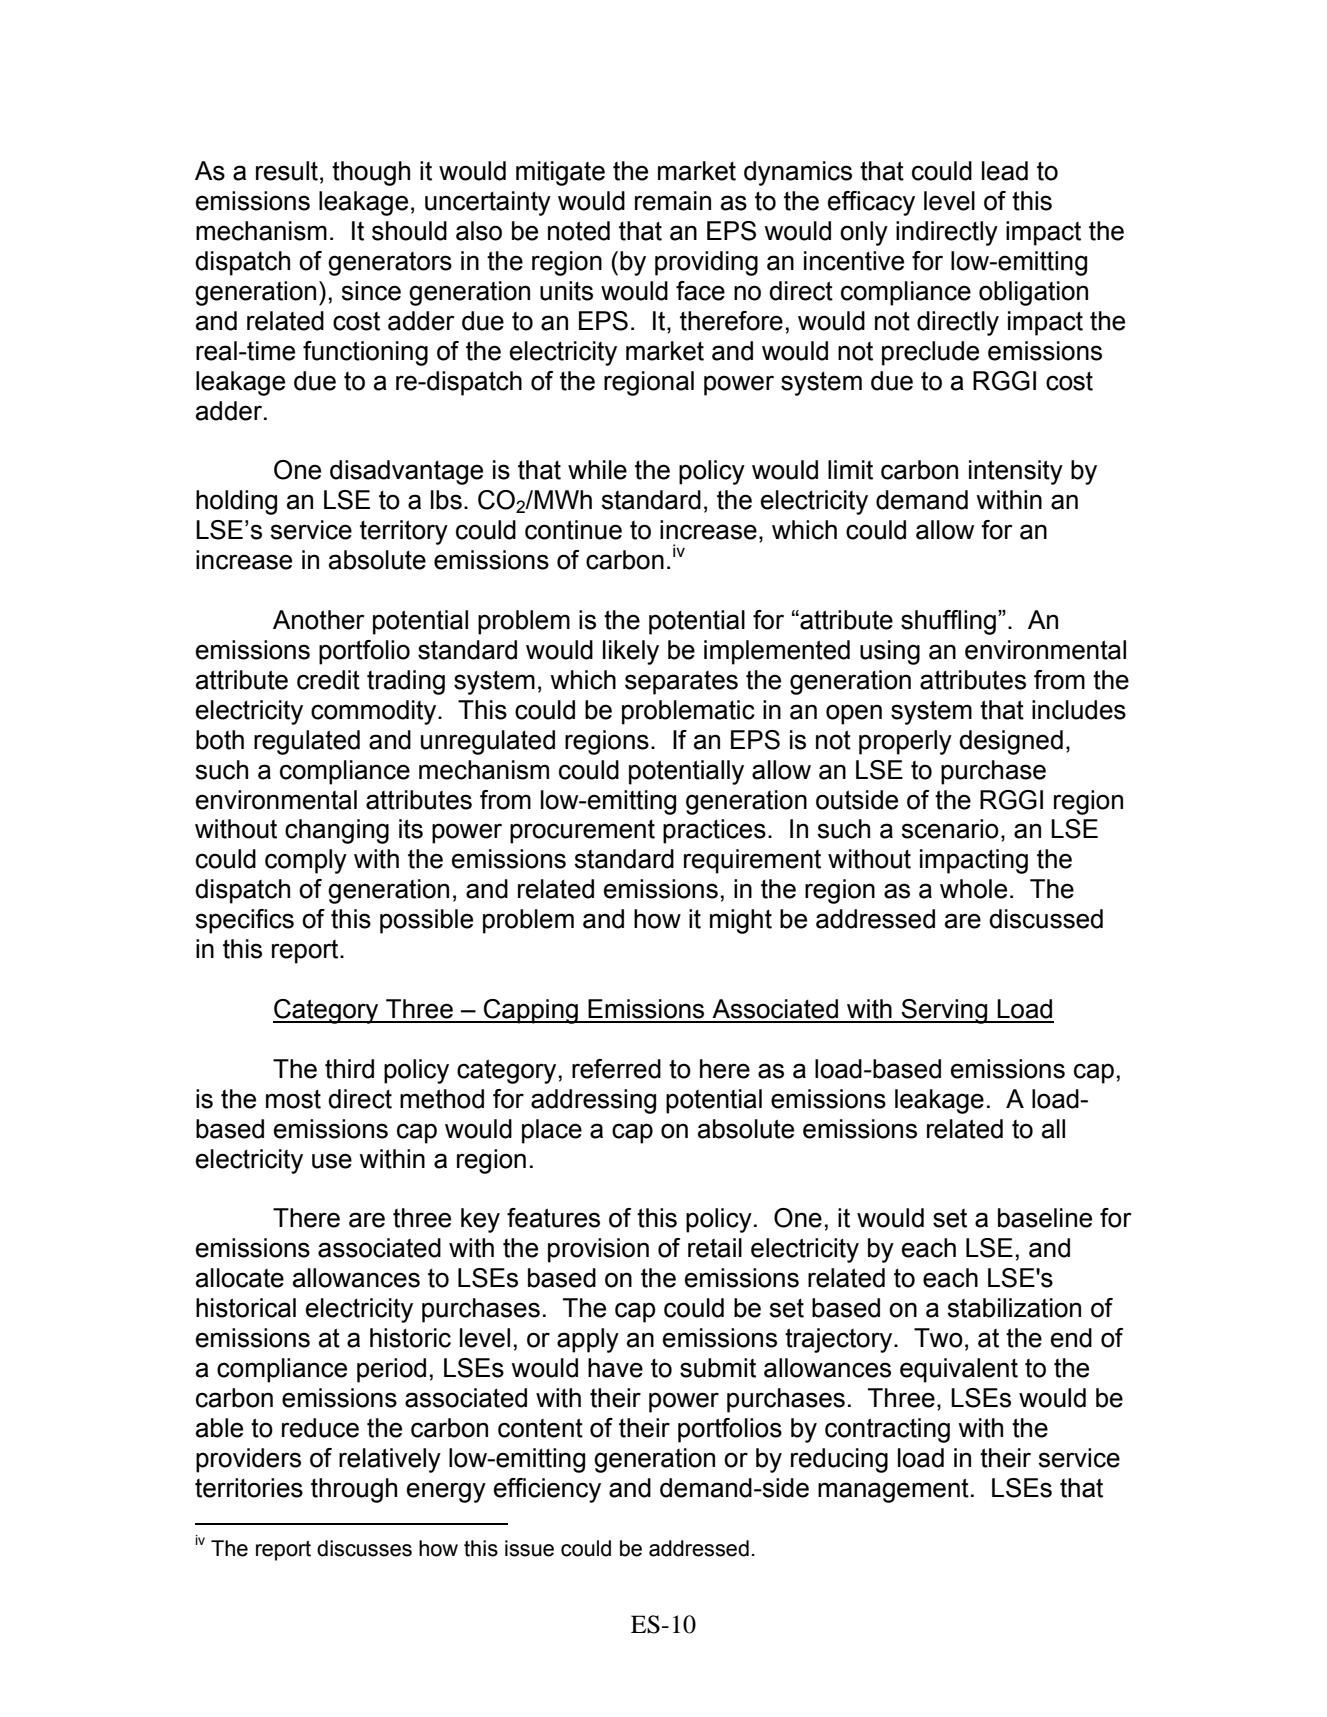 This screenshot has width=1327, height=1717. I want to click on whole, so click(973, 889).
